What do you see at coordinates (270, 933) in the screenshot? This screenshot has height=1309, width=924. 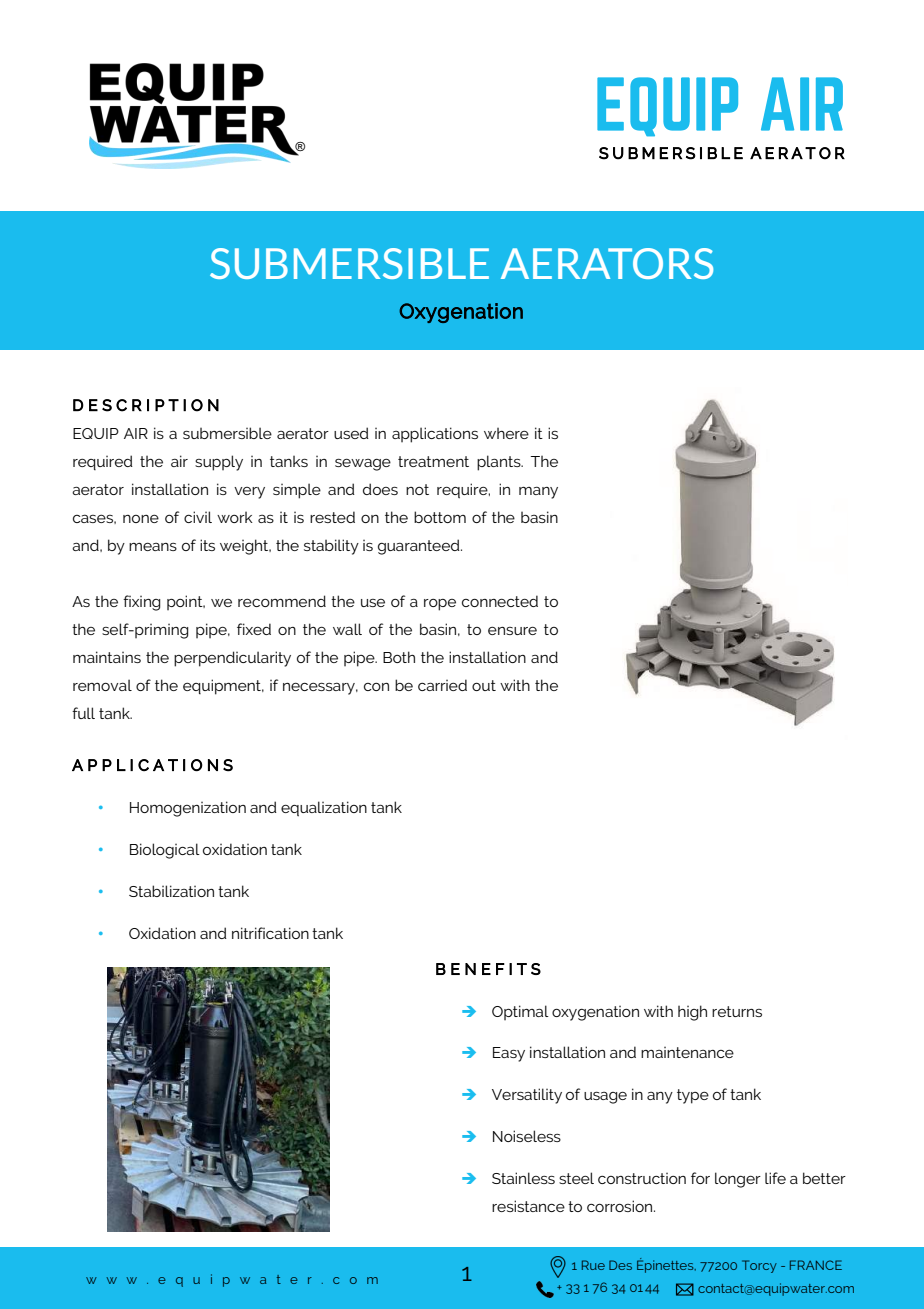 I see `nitrification` at bounding box center [270, 933].
